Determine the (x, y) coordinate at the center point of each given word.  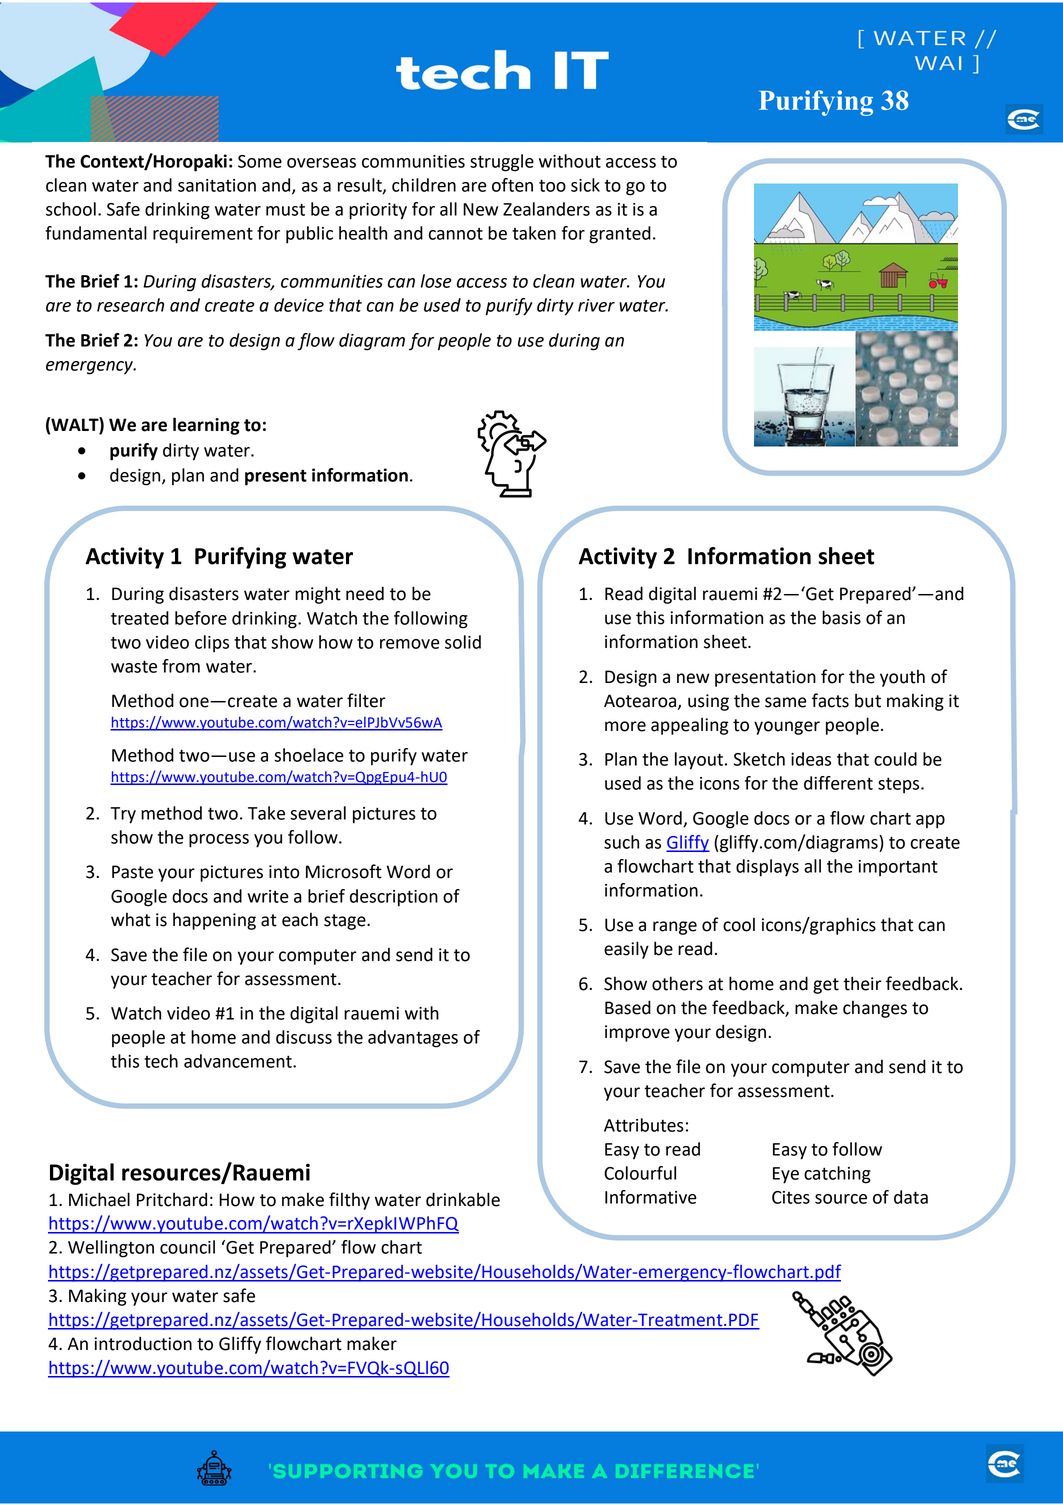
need (365, 593)
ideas (811, 759)
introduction (143, 1343)
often (512, 185)
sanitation (217, 185)
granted (620, 235)
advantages (413, 1039)
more (625, 726)
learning (206, 426)
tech (161, 1061)
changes (875, 1009)
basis (841, 617)
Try (123, 815)
